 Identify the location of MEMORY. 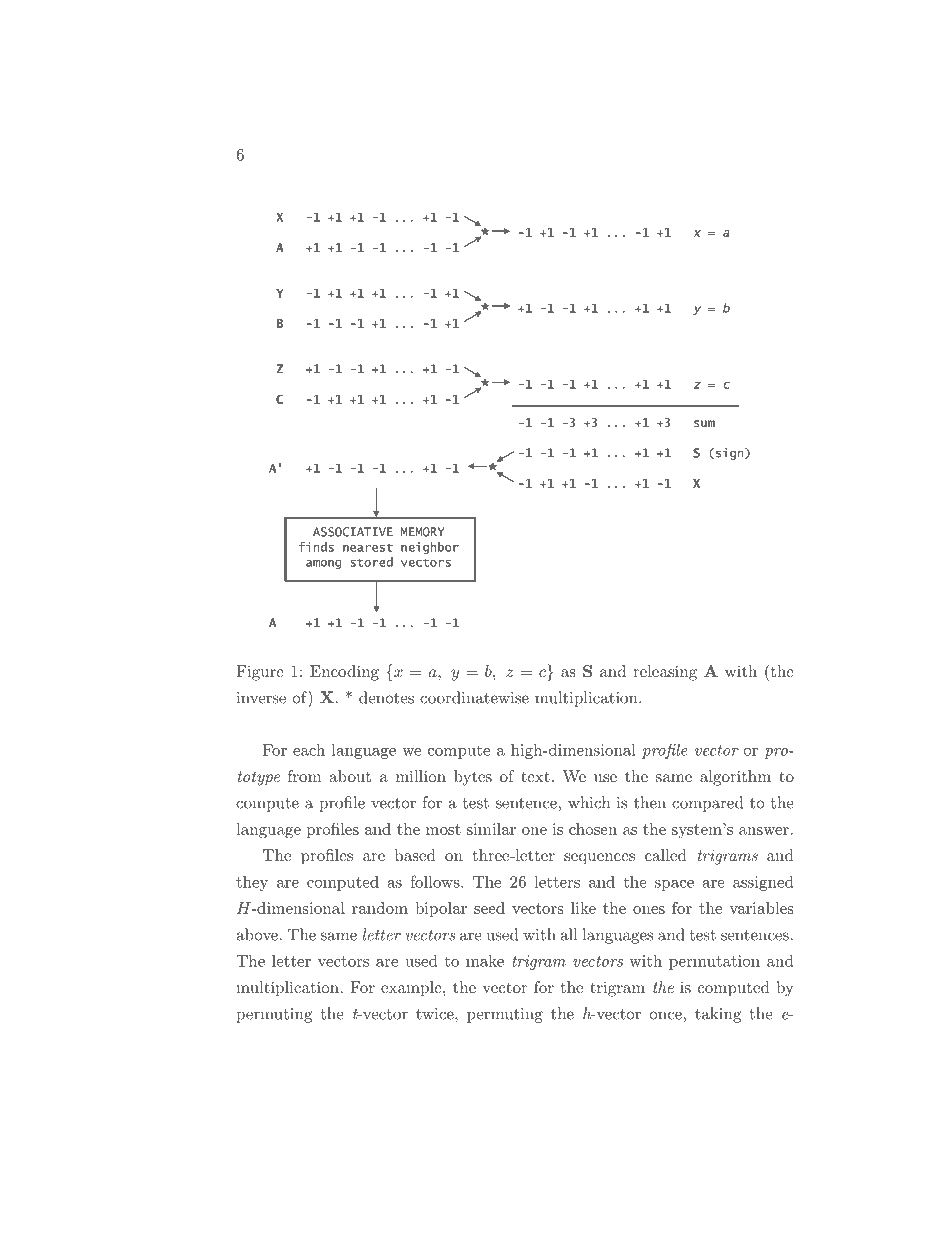
(423, 532).
